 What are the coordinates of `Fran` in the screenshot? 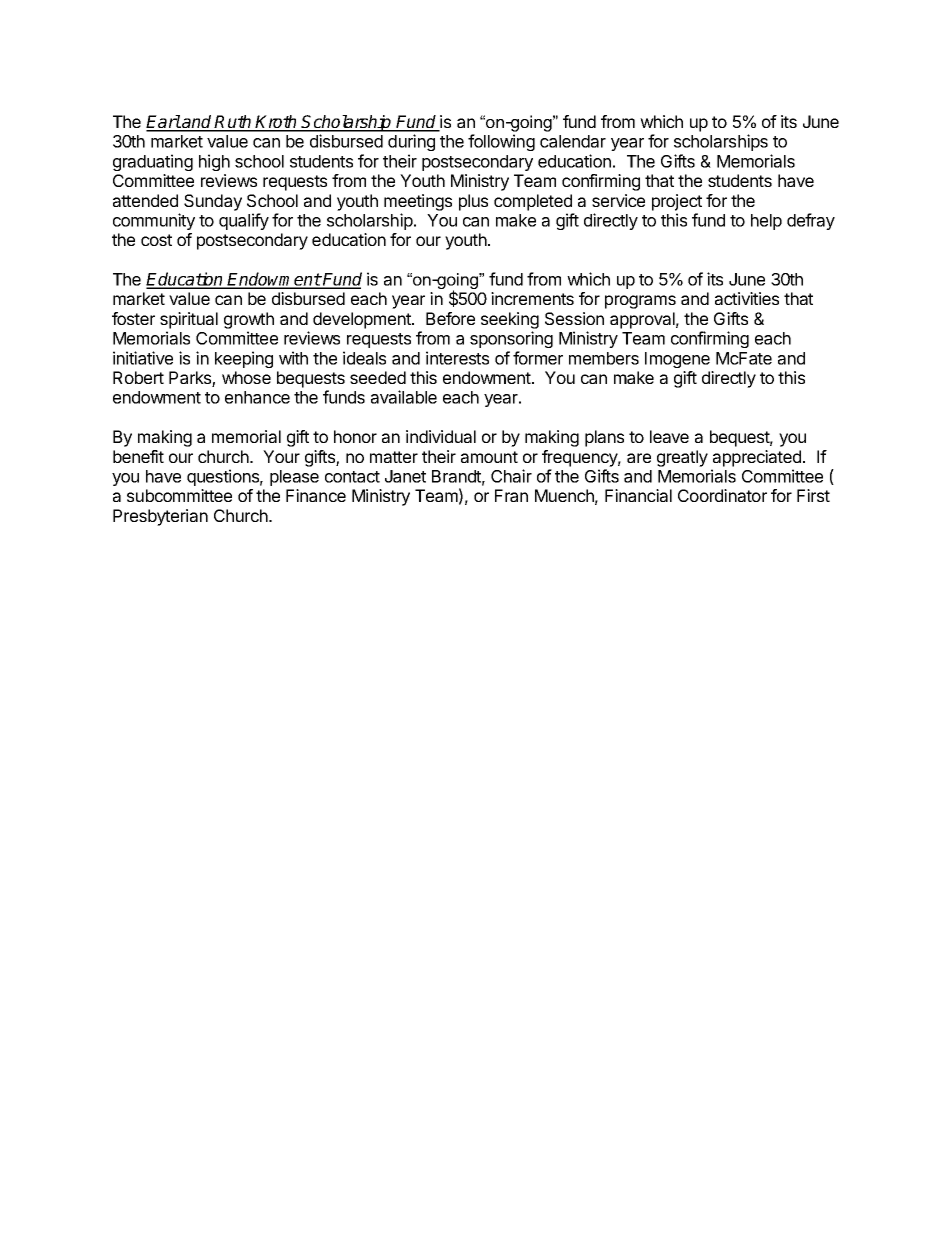 It's located at (511, 495).
